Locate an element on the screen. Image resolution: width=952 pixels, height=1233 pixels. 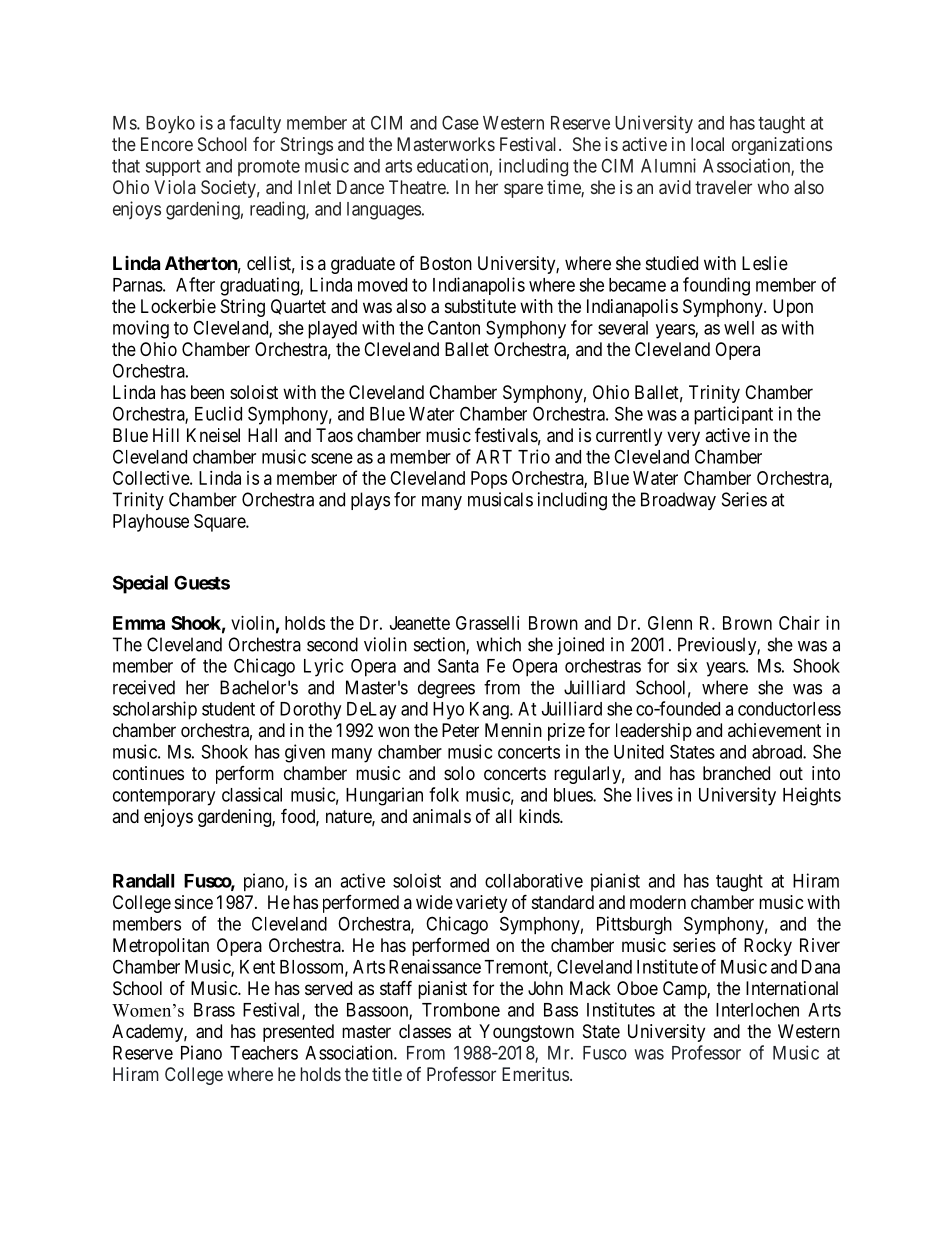
Canton is located at coordinates (454, 327).
